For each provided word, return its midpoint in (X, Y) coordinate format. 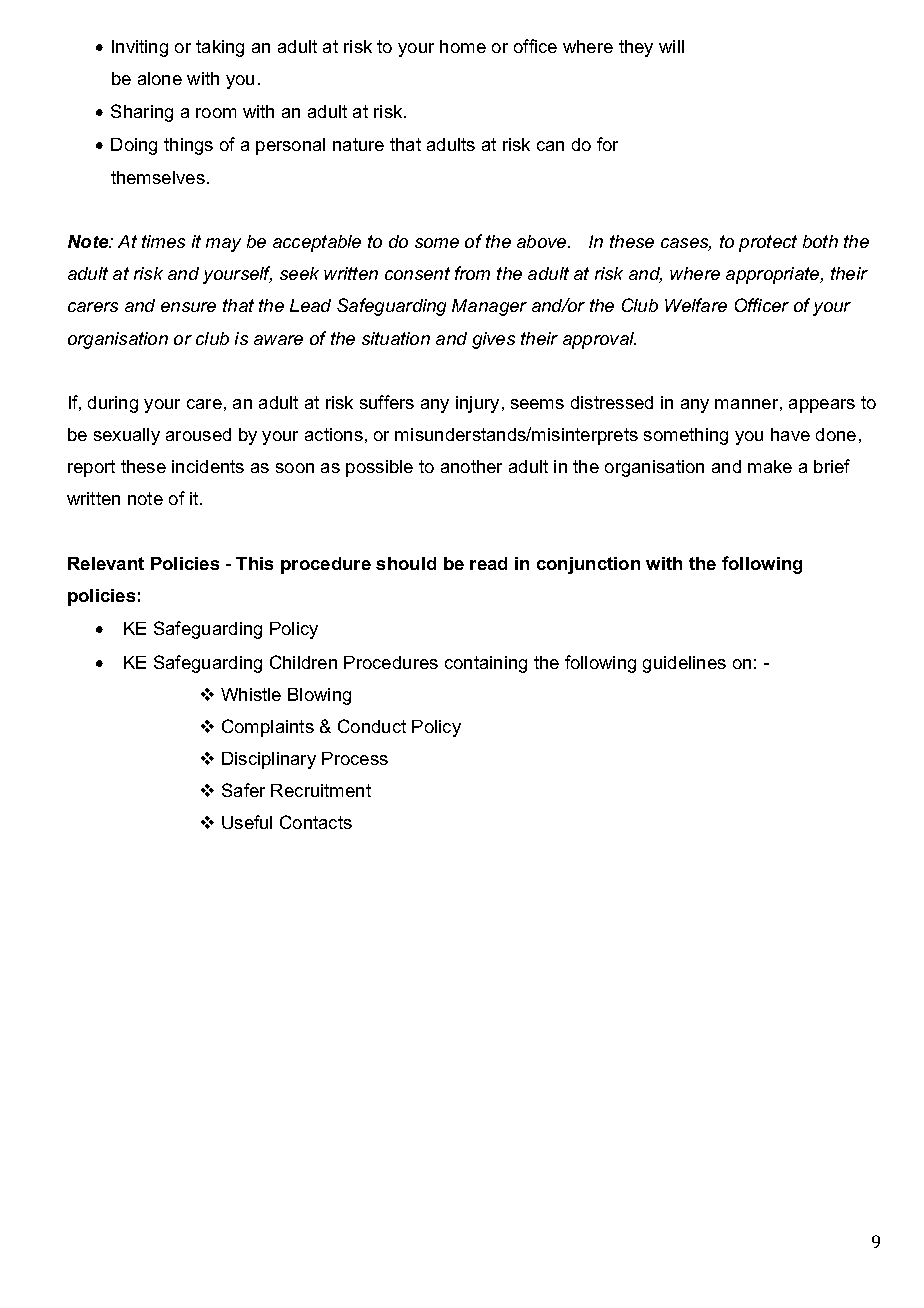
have (790, 434)
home (463, 46)
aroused (198, 434)
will (671, 46)
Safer (243, 790)
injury (477, 404)
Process (355, 758)
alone (160, 78)
